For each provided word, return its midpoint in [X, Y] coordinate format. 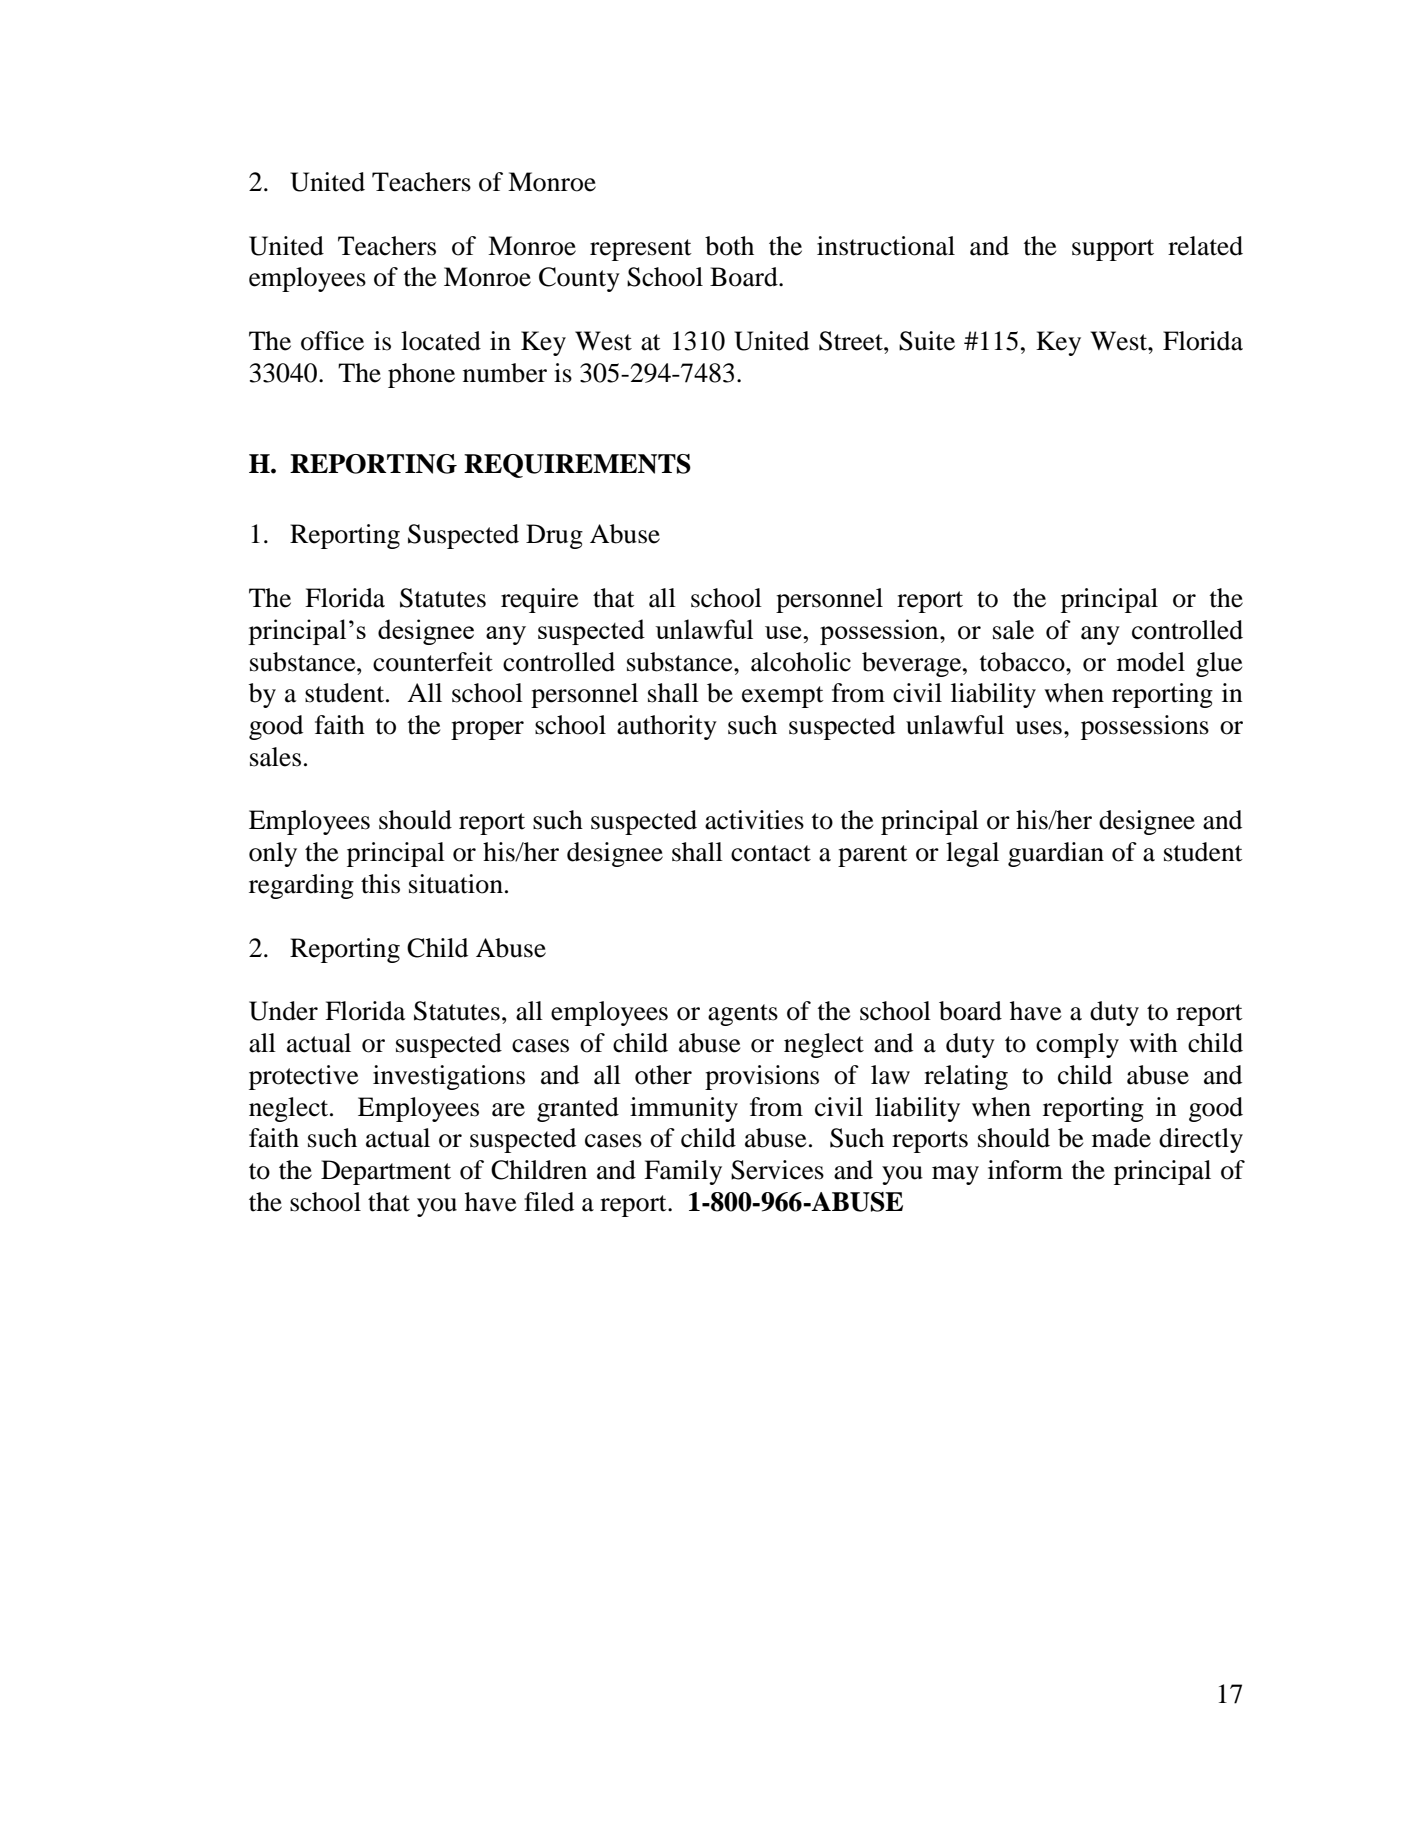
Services [777, 1170]
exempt [783, 697]
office [332, 341]
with [1153, 1043]
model [1151, 662]
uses [1038, 728]
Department [386, 1172]
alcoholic [801, 662]
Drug [554, 536]
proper [487, 730]
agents [743, 1015]
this [380, 884]
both [729, 246]
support [1113, 250]
